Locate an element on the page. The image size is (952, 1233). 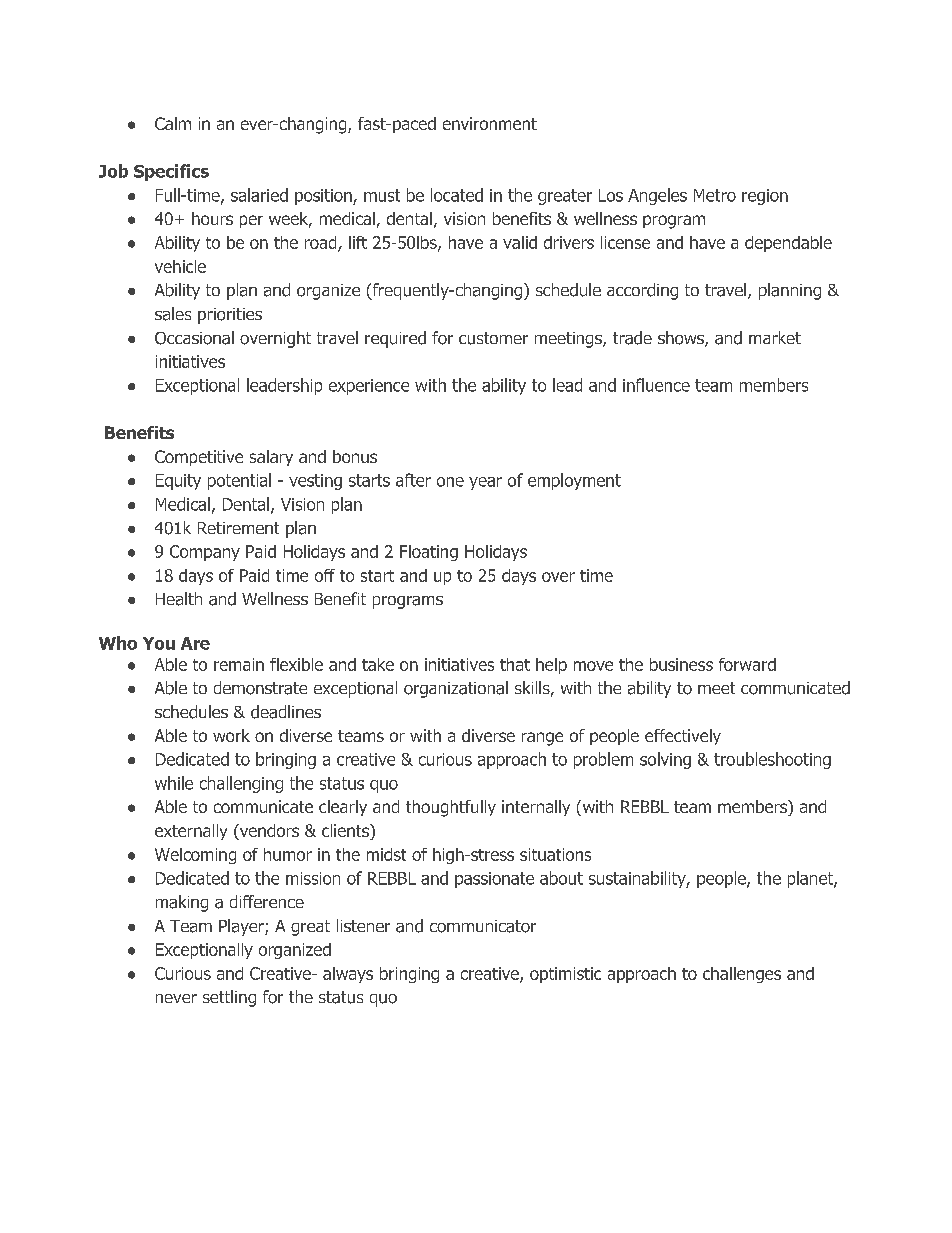
influence is located at coordinates (656, 385).
